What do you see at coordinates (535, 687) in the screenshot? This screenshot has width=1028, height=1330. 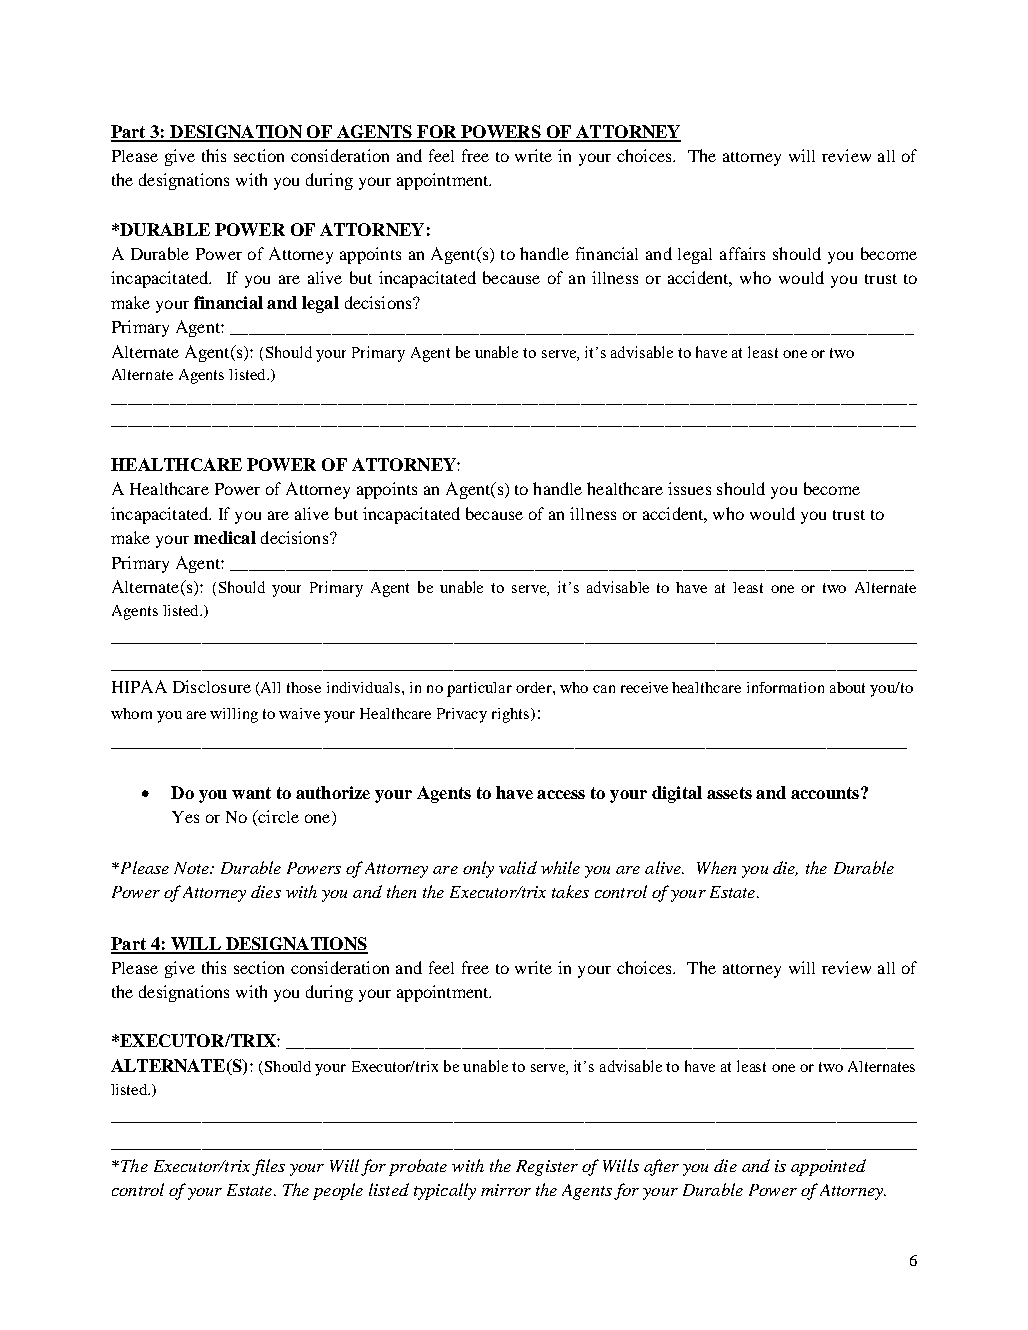 I see `order` at bounding box center [535, 687].
